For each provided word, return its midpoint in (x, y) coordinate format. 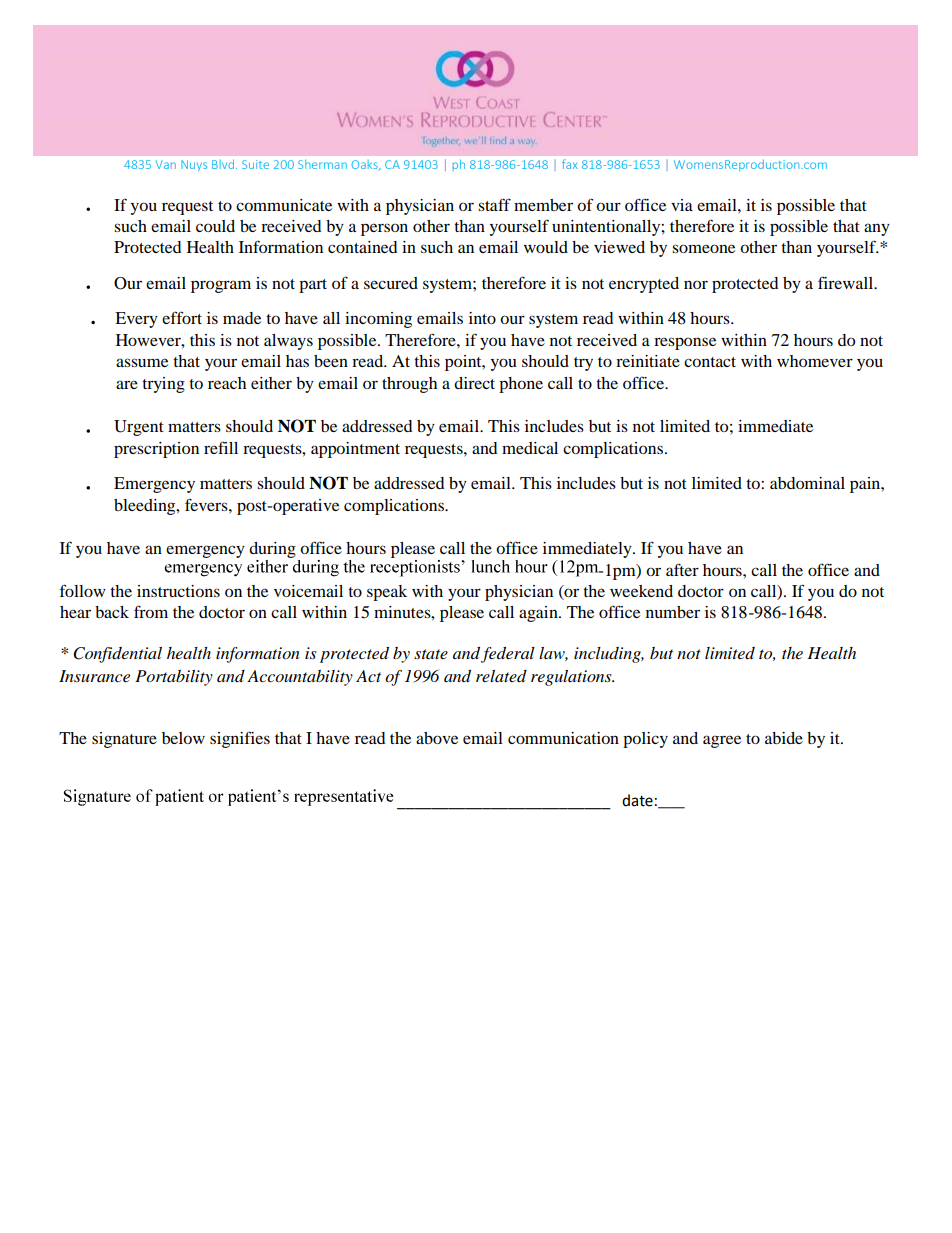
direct (474, 383)
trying (163, 385)
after (682, 569)
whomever (815, 361)
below (183, 738)
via (682, 205)
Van (166, 164)
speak (387, 593)
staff (494, 204)
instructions (178, 591)
